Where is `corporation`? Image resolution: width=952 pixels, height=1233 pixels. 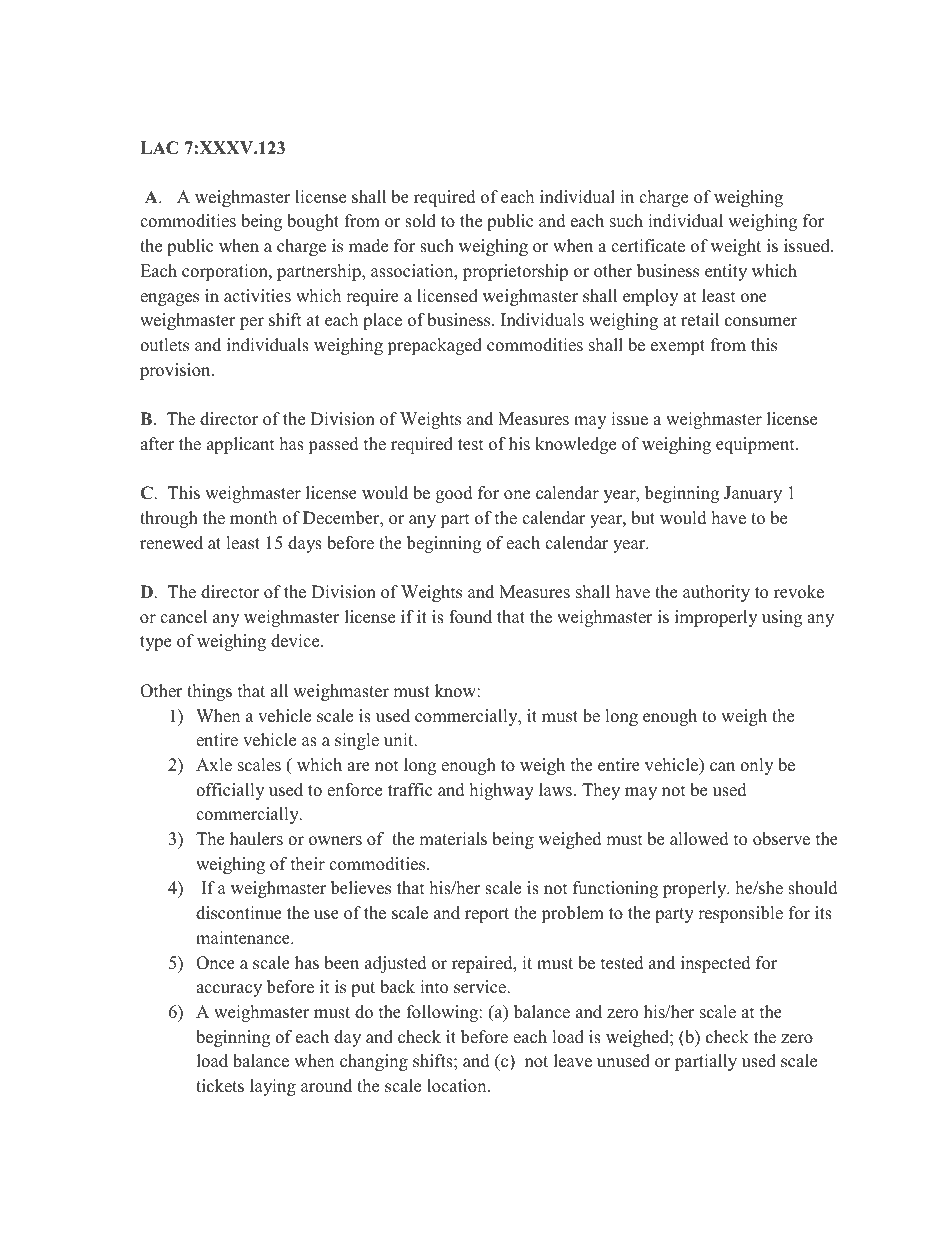
corporation is located at coordinates (226, 272).
